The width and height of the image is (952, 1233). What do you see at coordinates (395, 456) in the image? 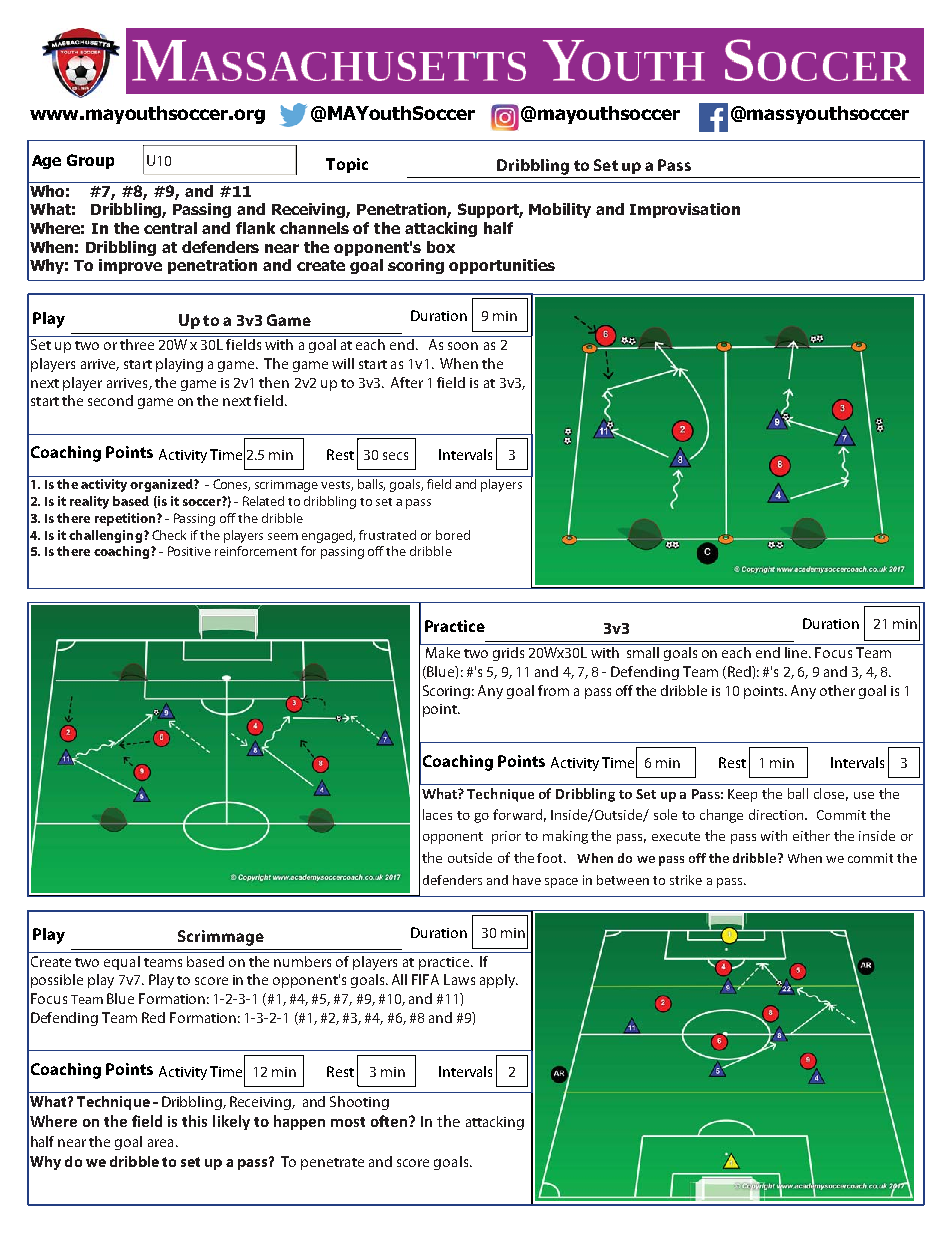
I see `secs` at bounding box center [395, 456].
